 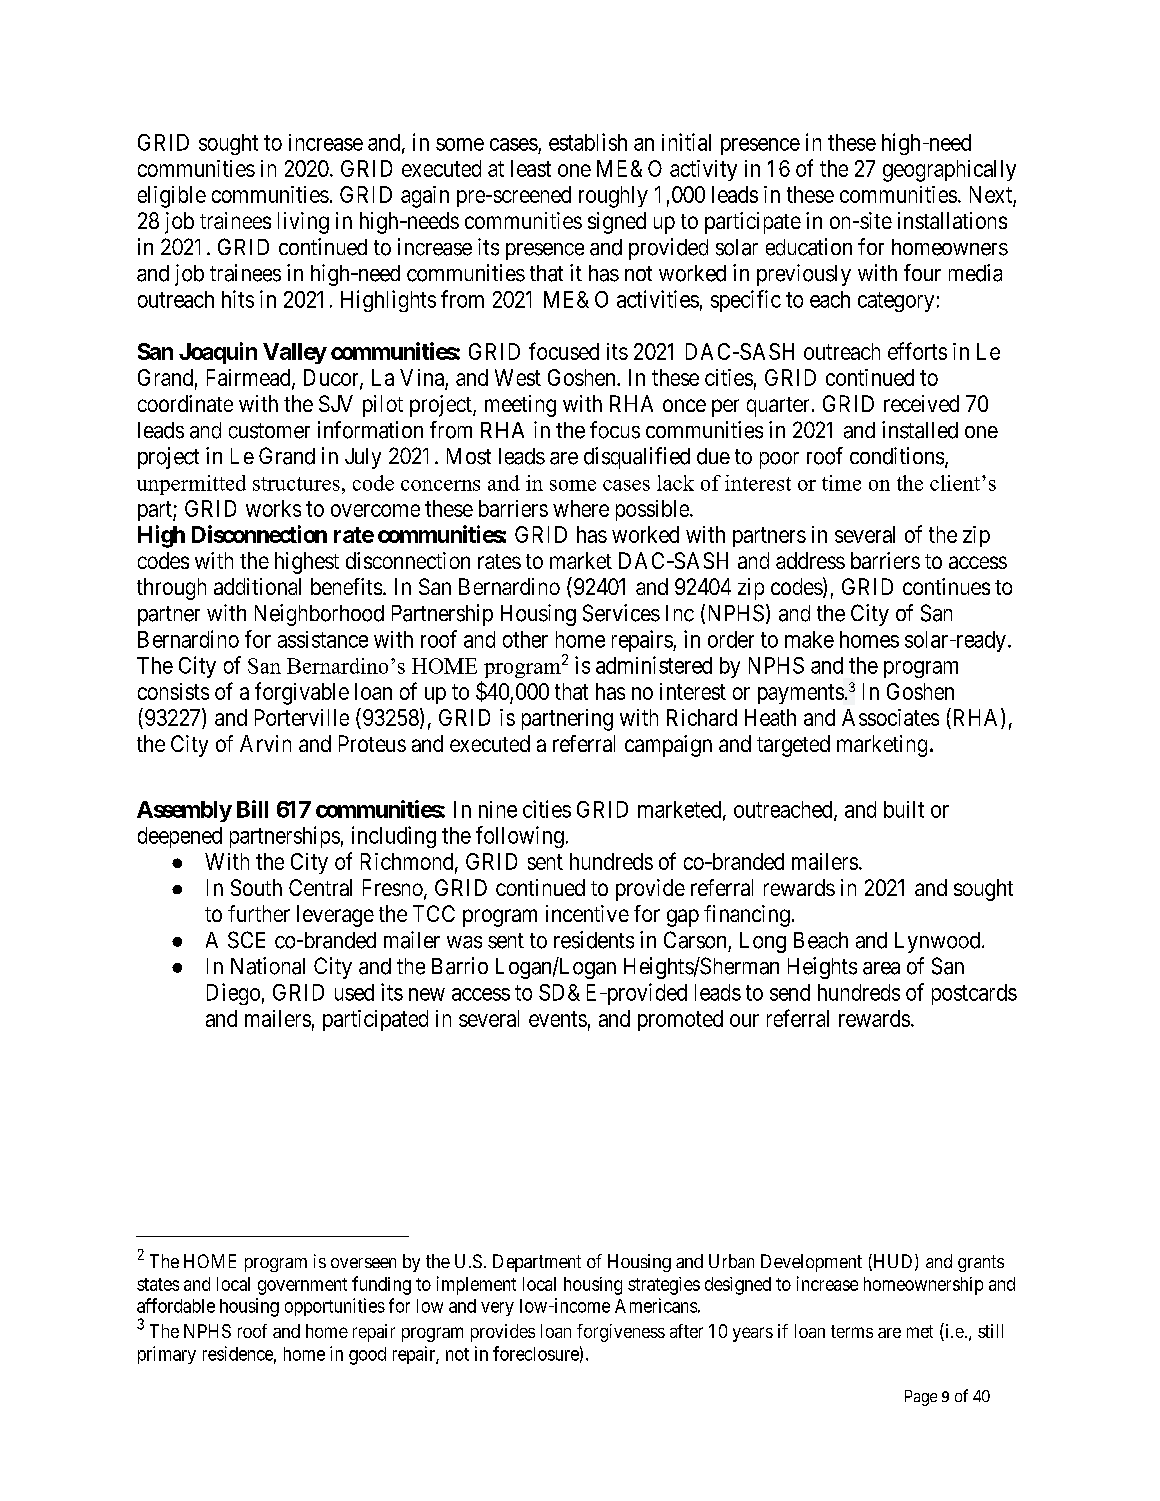 I want to click on living, so click(x=303, y=223).
